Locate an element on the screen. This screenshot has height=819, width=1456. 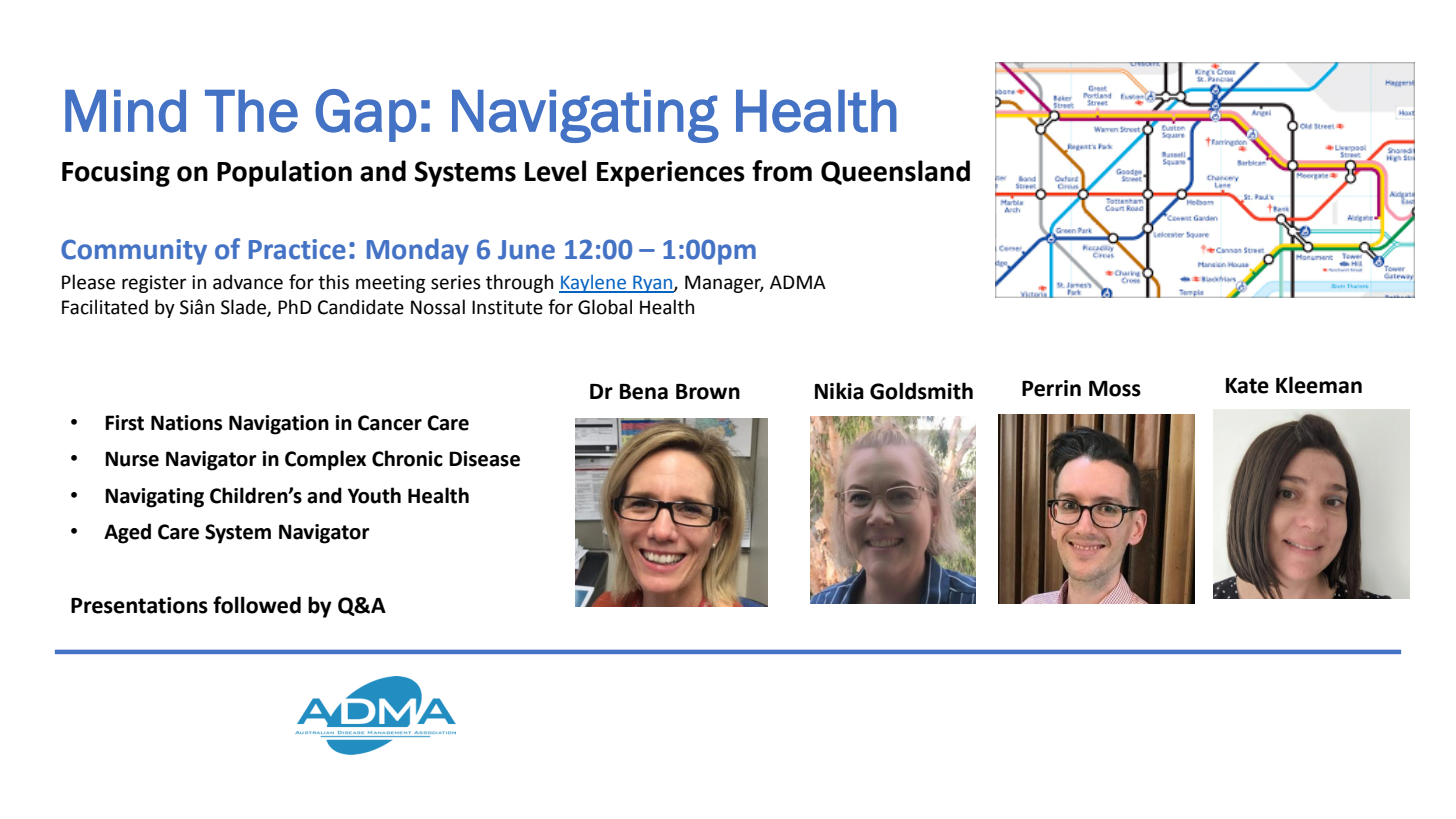
Manager is located at coordinates (724, 284).
